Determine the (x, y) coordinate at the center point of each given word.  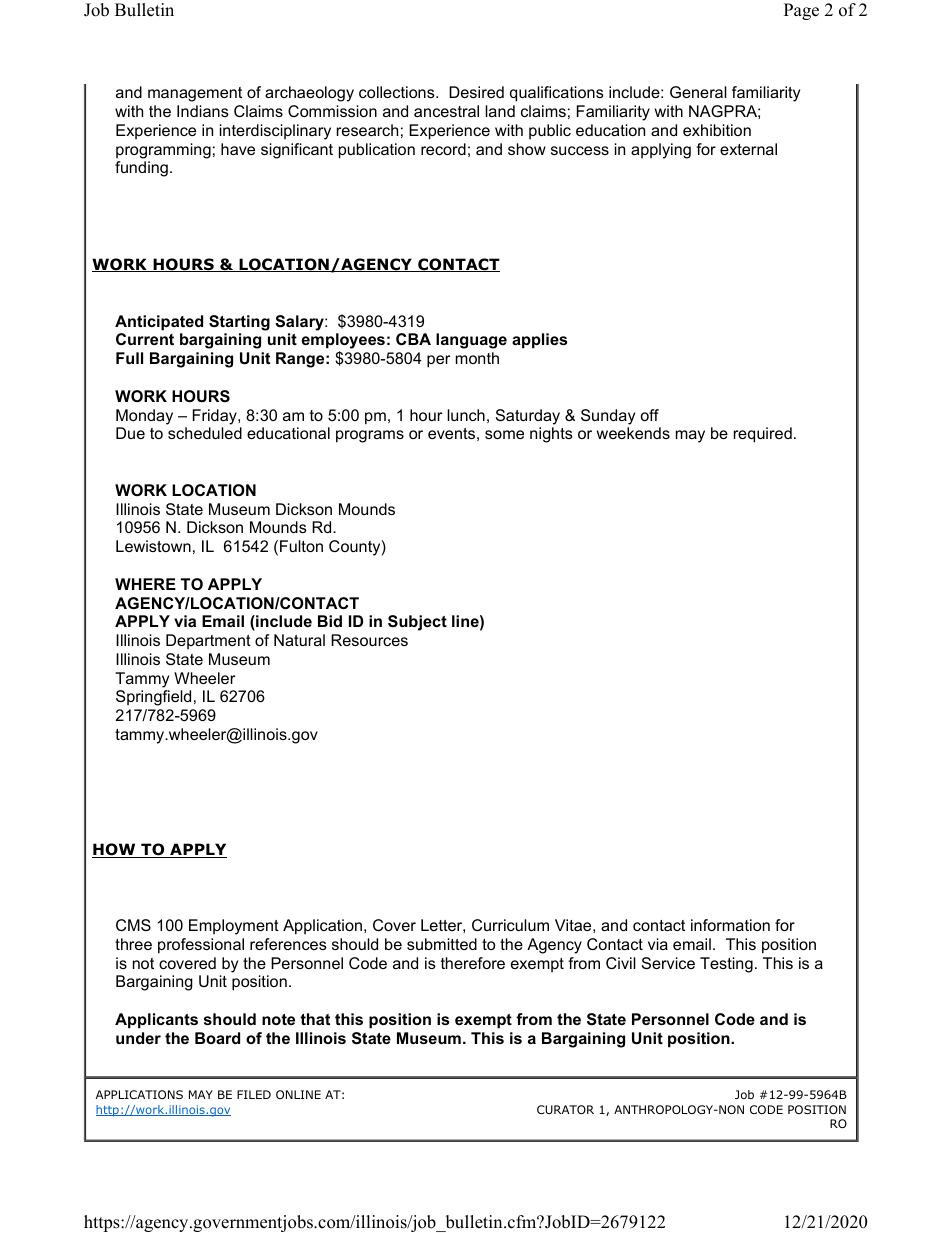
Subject (417, 623)
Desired (476, 92)
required (763, 435)
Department (208, 641)
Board (217, 1038)
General (698, 92)
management (195, 94)
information (730, 925)
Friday (216, 417)
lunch (466, 415)
